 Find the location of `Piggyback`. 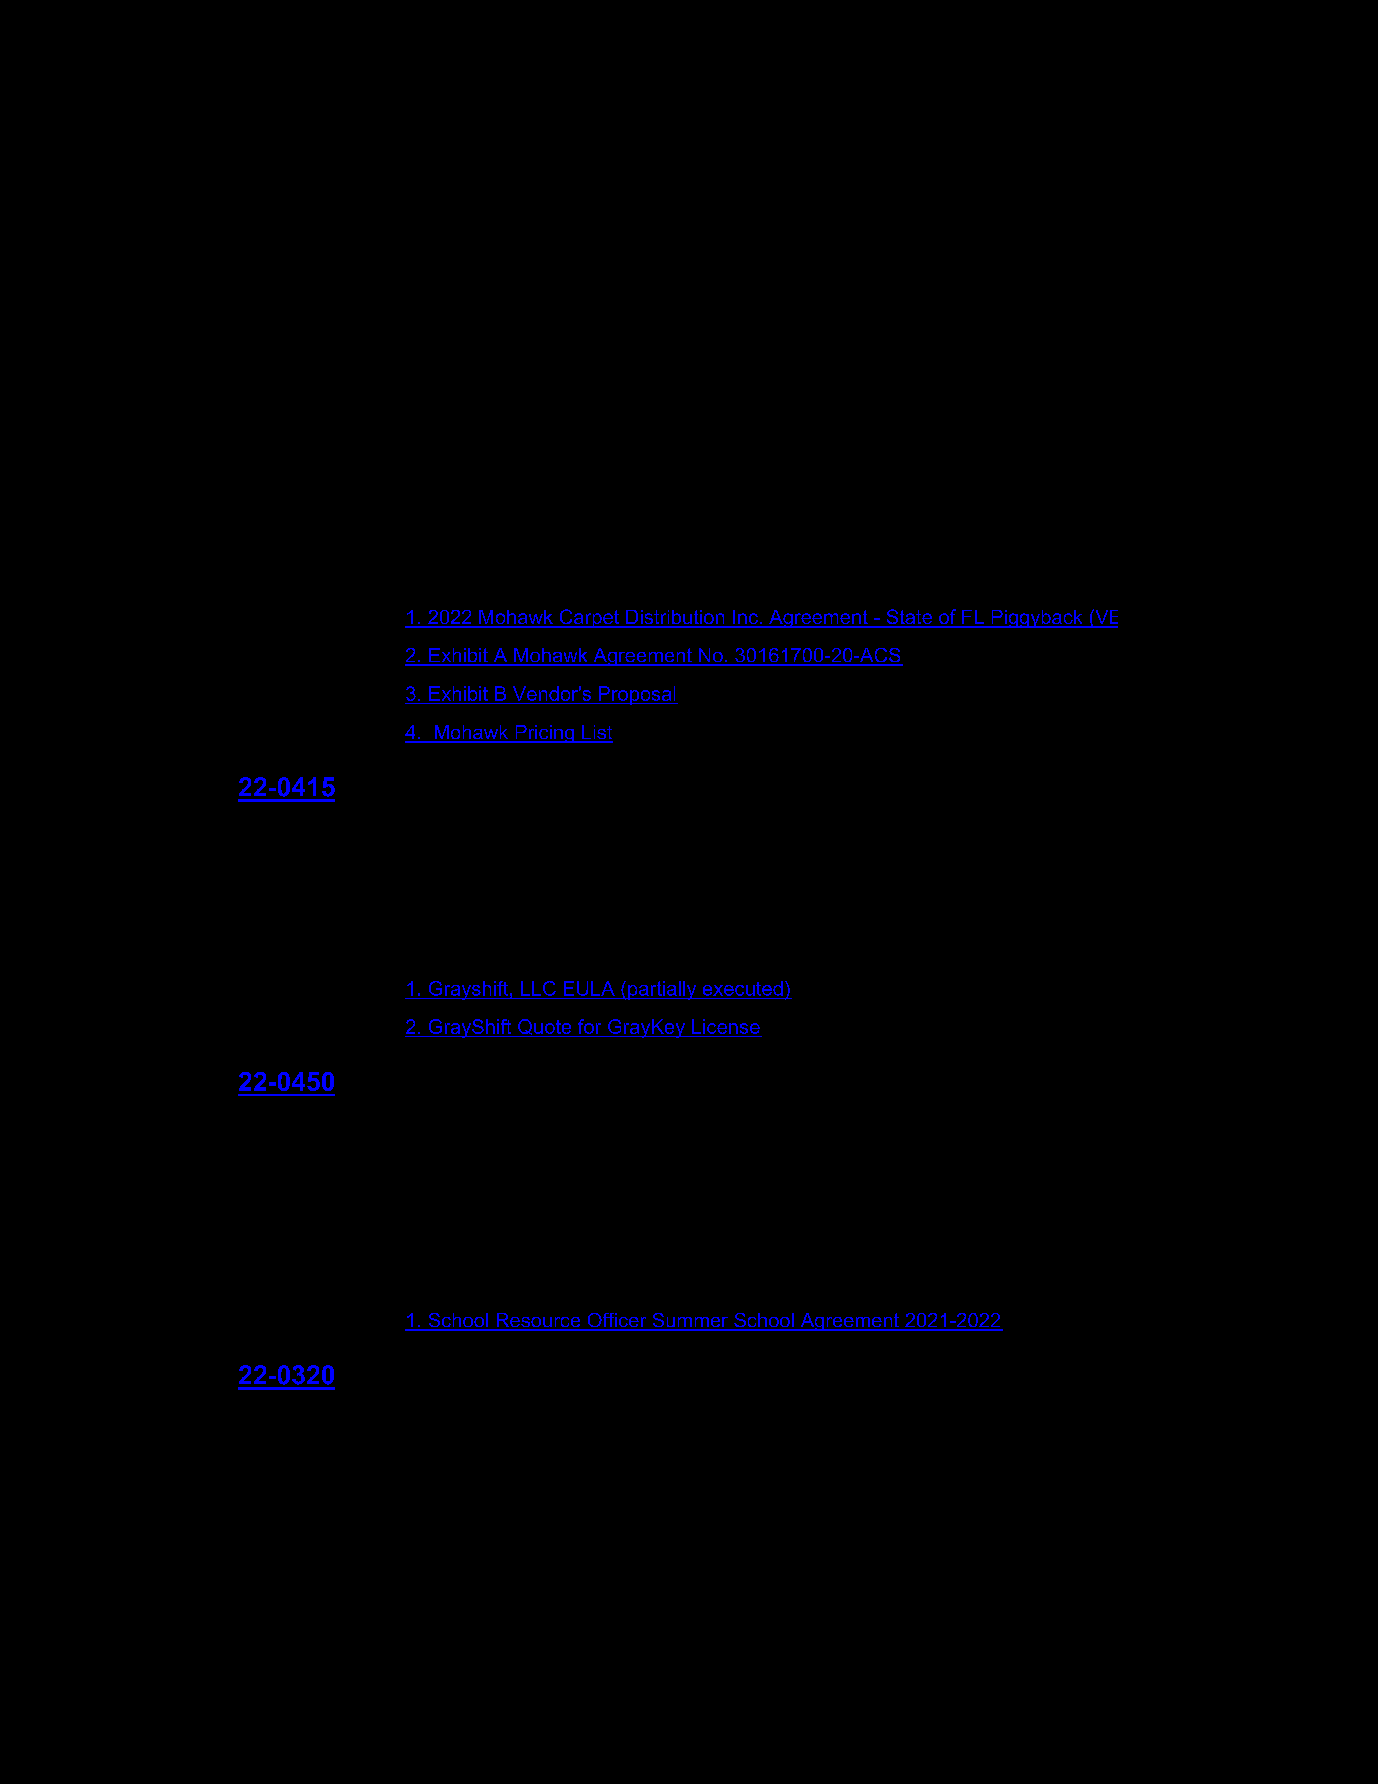

Piggyback is located at coordinates (1037, 619).
